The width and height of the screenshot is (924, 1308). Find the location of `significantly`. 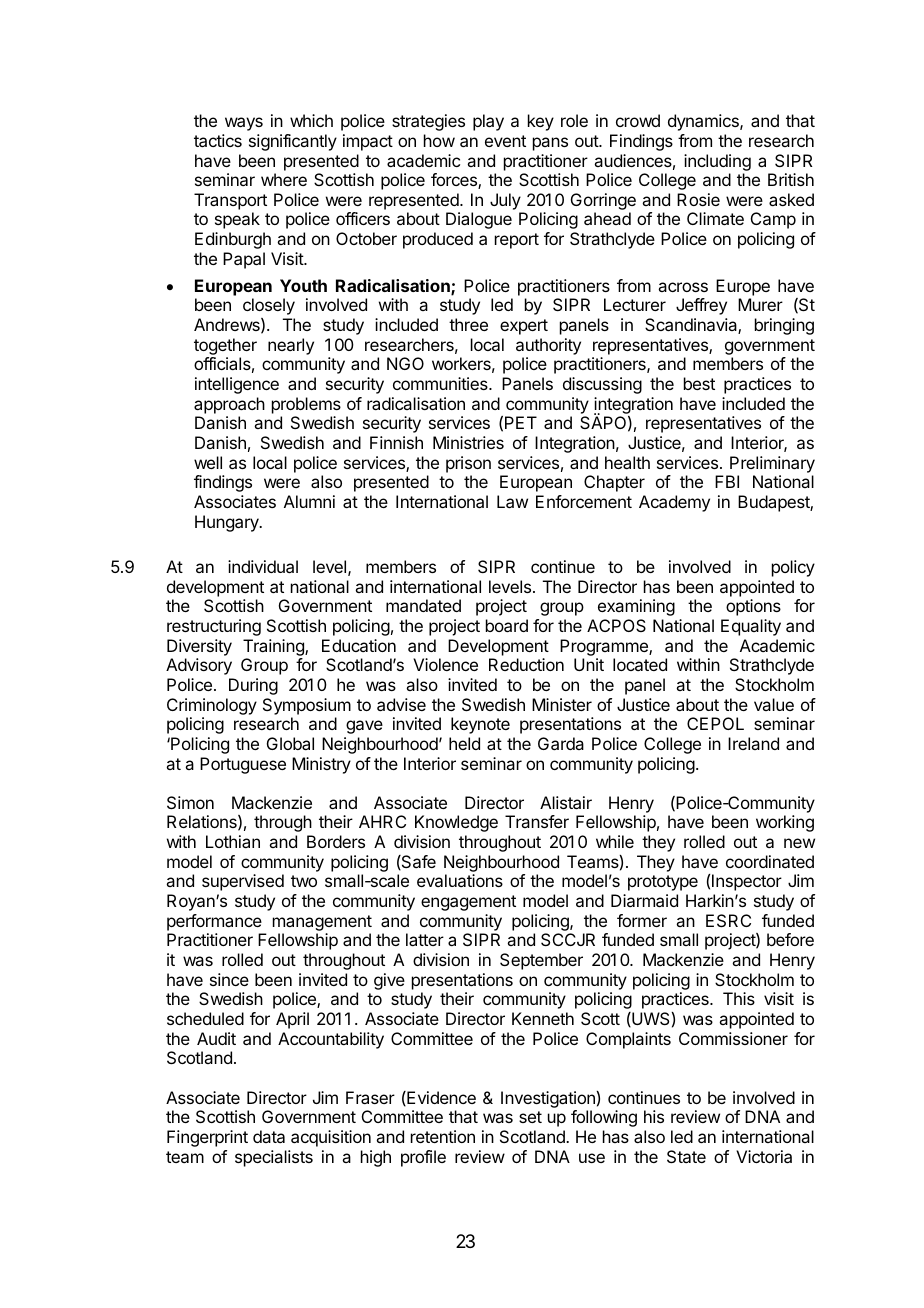

significantly is located at coordinates (293, 142).
